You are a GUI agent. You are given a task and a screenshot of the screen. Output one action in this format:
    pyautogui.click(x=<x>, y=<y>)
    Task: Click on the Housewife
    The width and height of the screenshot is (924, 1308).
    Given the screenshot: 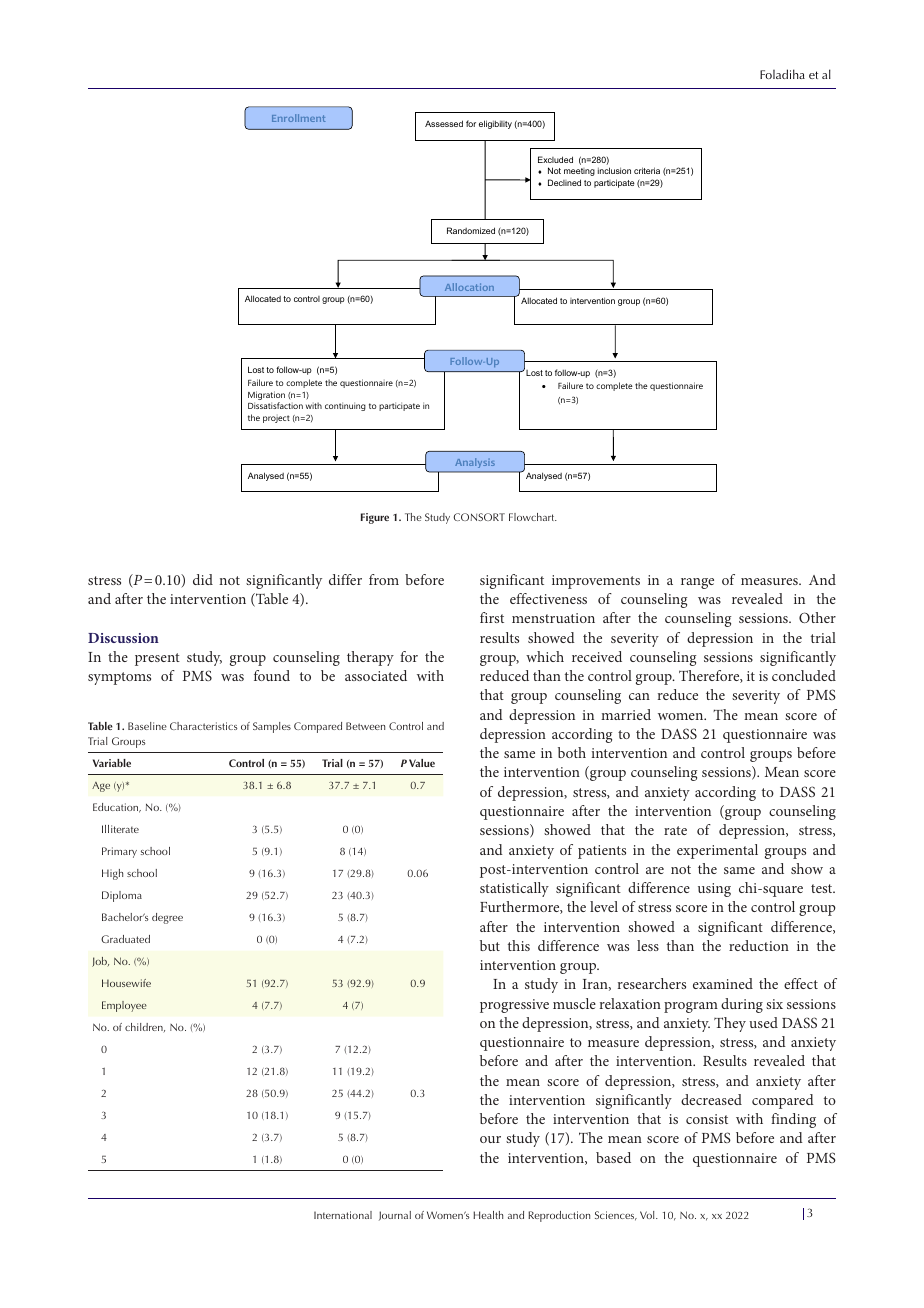 What is the action you would take?
    pyautogui.click(x=126, y=983)
